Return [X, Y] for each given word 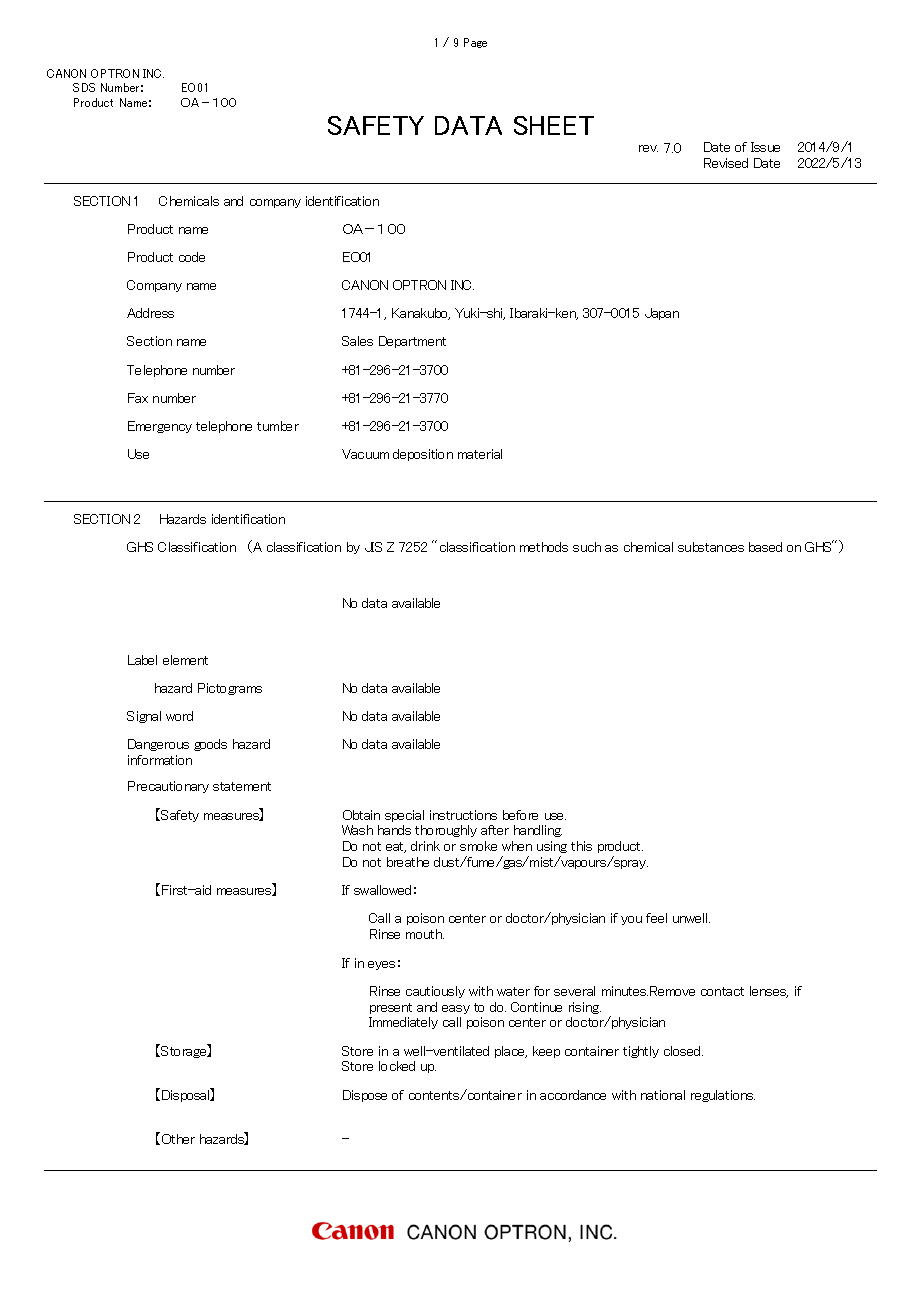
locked [397, 1066]
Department [412, 342]
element [185, 660]
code [192, 257]
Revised [726, 163]
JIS [373, 547]
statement [242, 786]
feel [656, 918]
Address [150, 313]
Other [178, 1139]
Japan [662, 314]
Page [475, 43]
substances [711, 547]
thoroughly [446, 831]
